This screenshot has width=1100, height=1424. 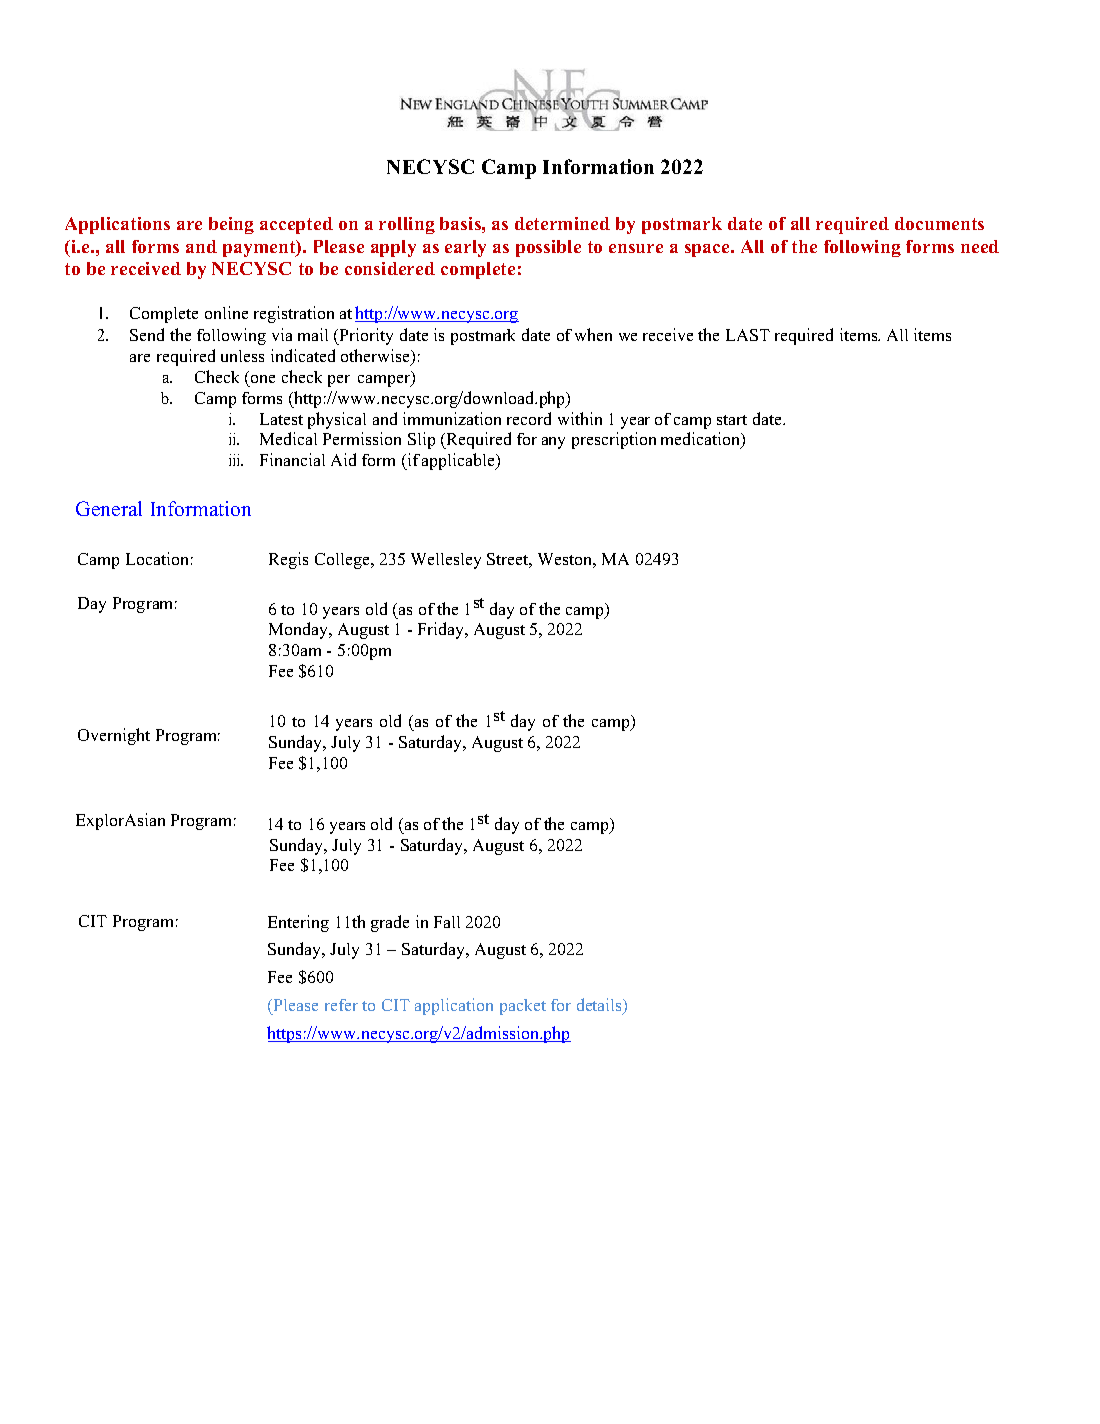 I want to click on iii, so click(x=236, y=460).
